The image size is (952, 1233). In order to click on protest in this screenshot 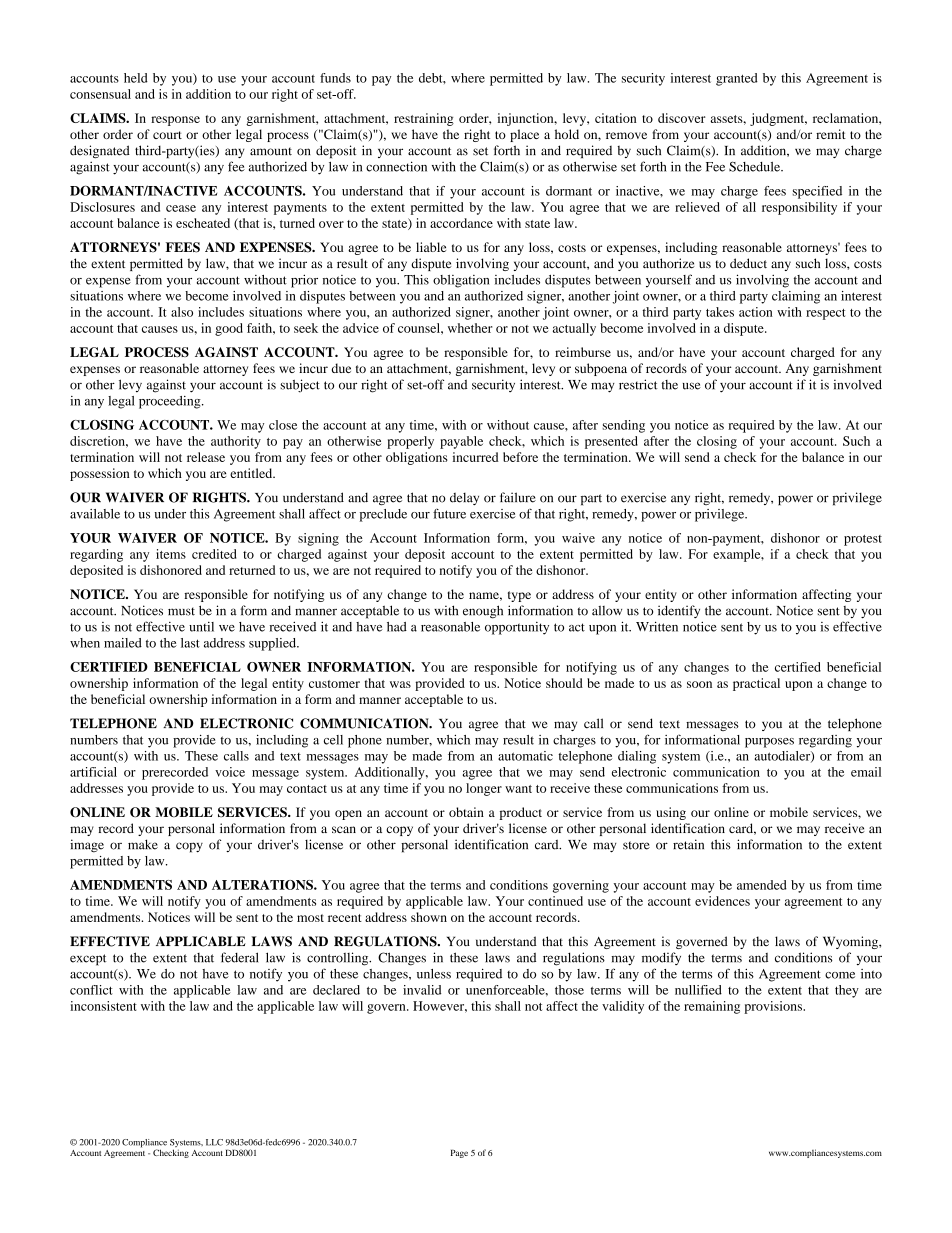, I will do `click(863, 540)`.
